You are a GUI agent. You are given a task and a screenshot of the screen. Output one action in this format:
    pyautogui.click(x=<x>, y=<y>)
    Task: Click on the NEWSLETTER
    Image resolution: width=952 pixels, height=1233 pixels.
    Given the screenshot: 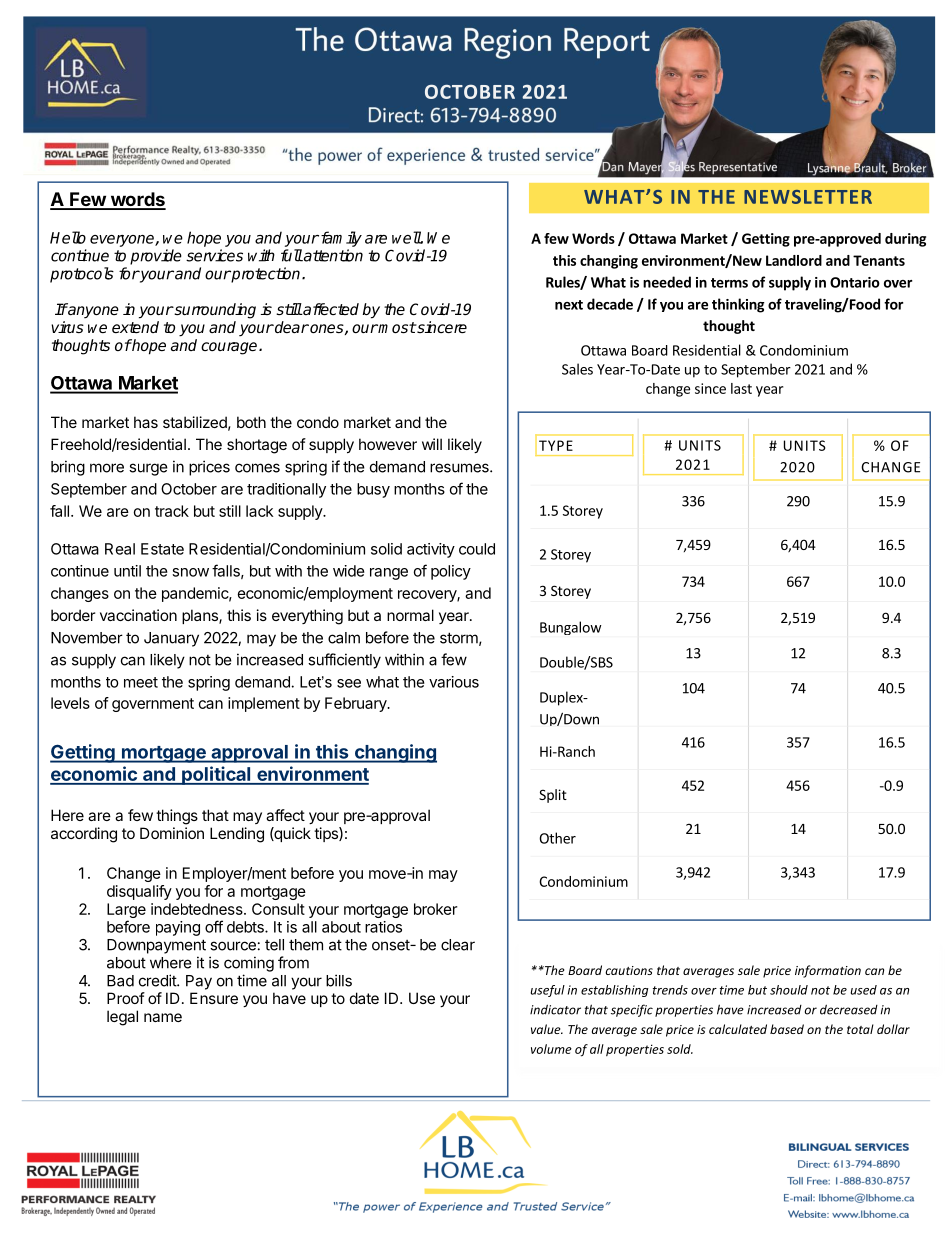 What is the action you would take?
    pyautogui.click(x=808, y=197)
